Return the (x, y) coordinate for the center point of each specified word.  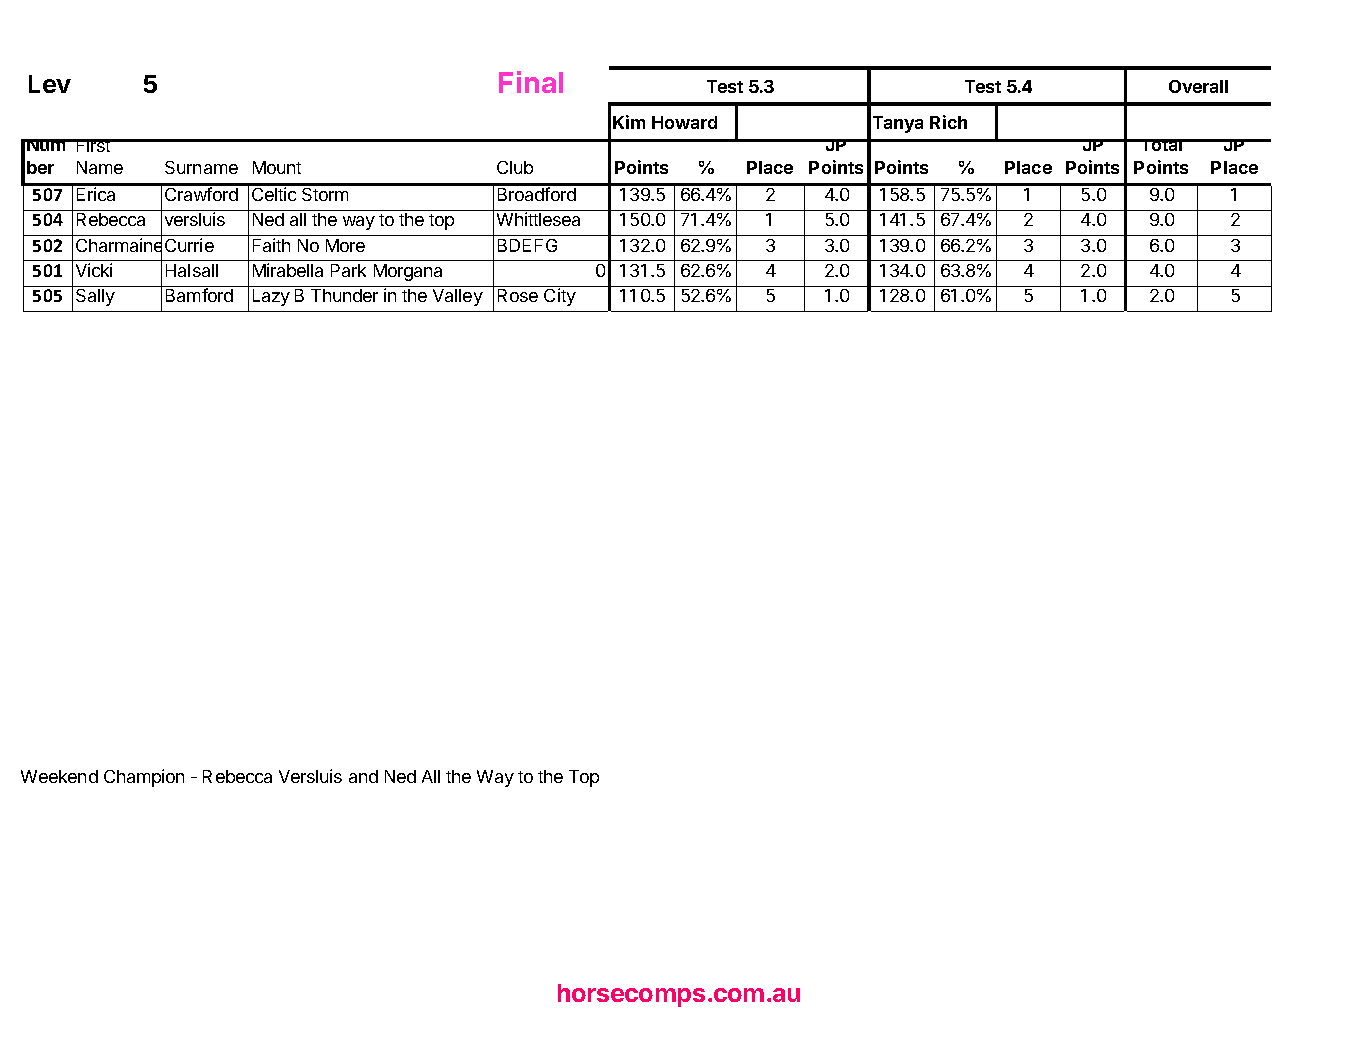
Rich (948, 122)
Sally (95, 297)
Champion (144, 778)
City (560, 297)
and (363, 776)
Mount (277, 167)
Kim (629, 122)
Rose (518, 295)
